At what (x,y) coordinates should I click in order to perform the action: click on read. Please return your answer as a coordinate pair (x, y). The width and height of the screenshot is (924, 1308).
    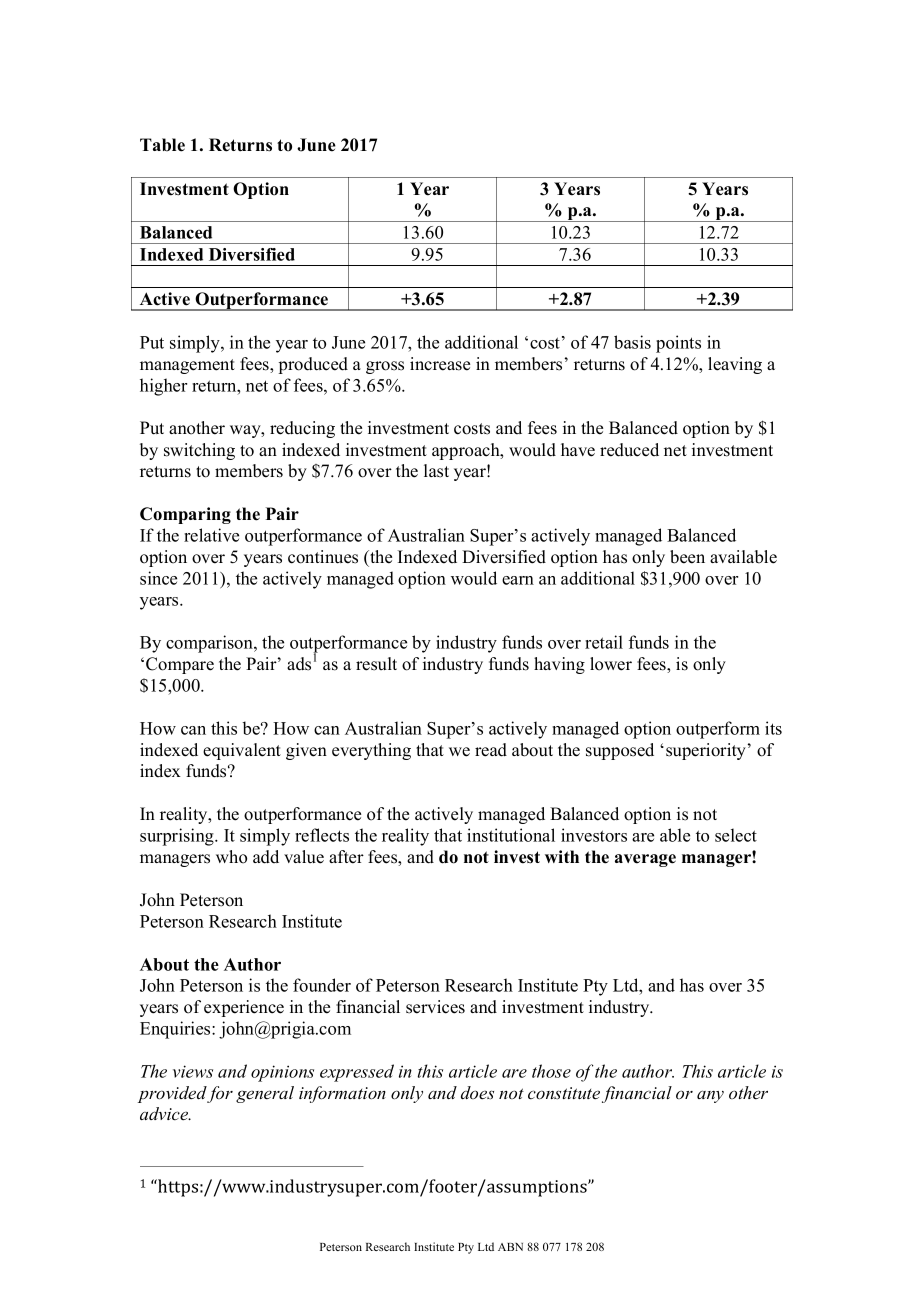
    Looking at the image, I should click on (491, 750).
